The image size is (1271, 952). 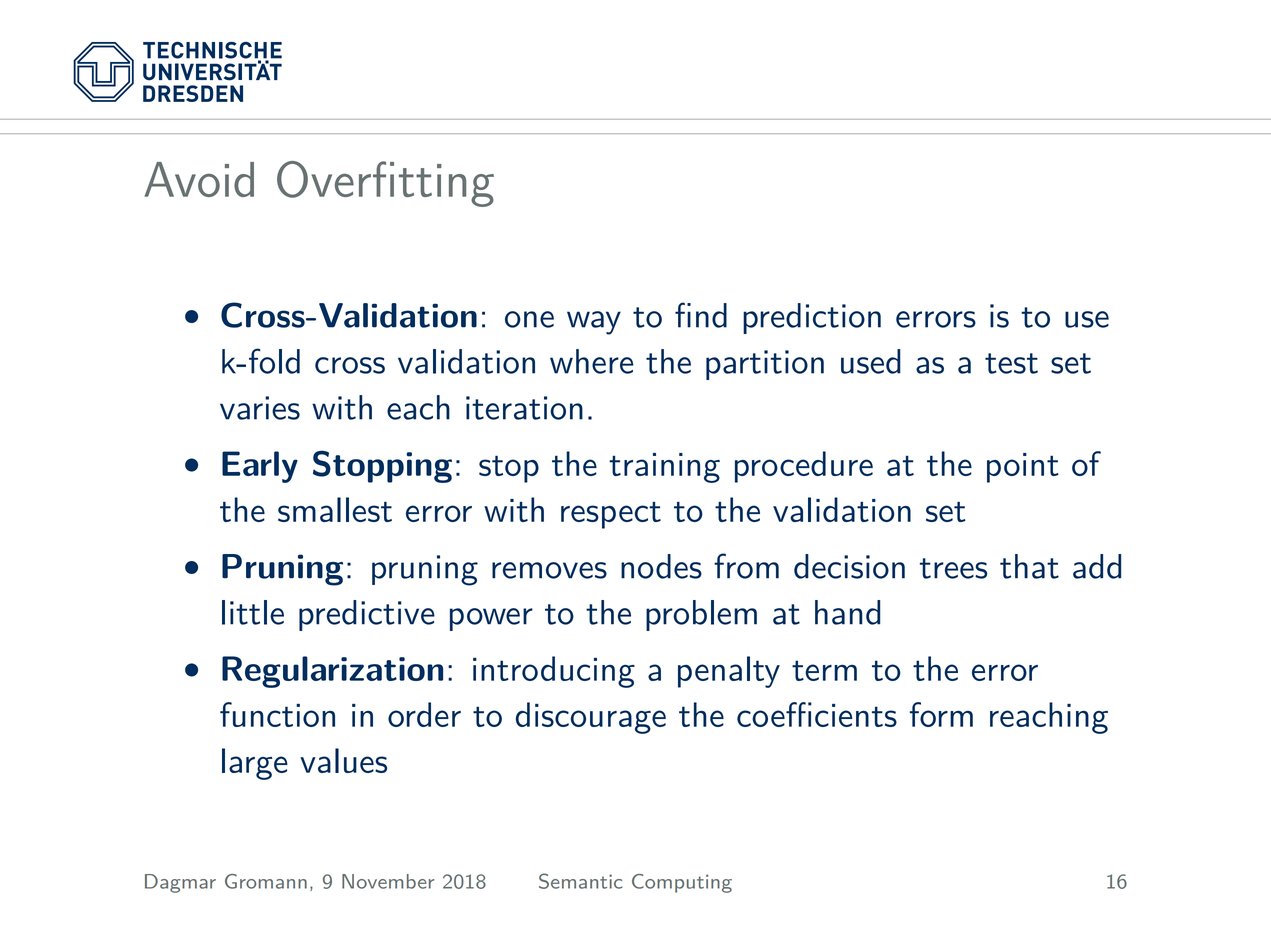 I want to click on prediction, so click(x=812, y=318).
